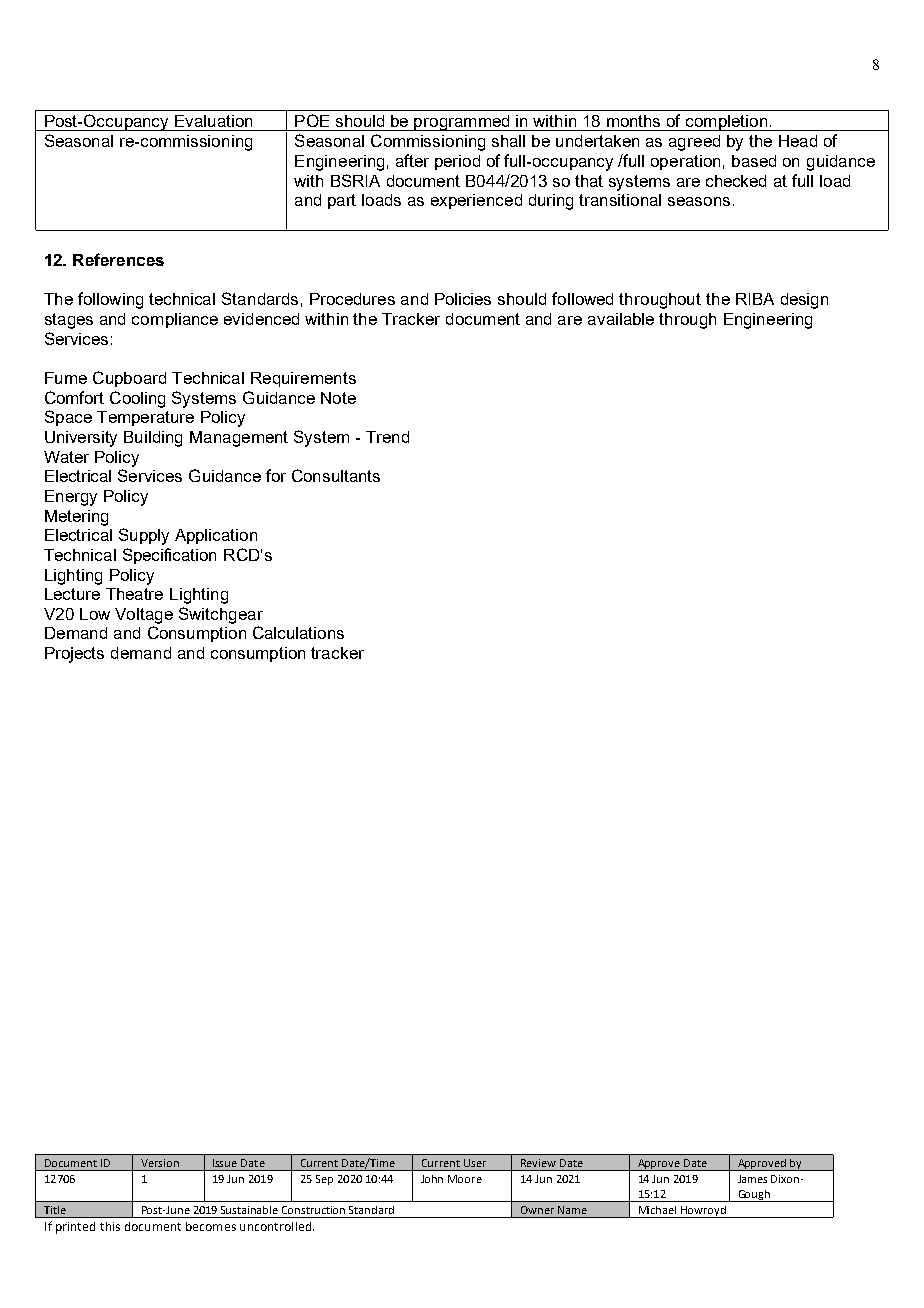 The image size is (924, 1308). Describe the element at coordinates (432, 1179) in the screenshot. I see `John` at that location.
